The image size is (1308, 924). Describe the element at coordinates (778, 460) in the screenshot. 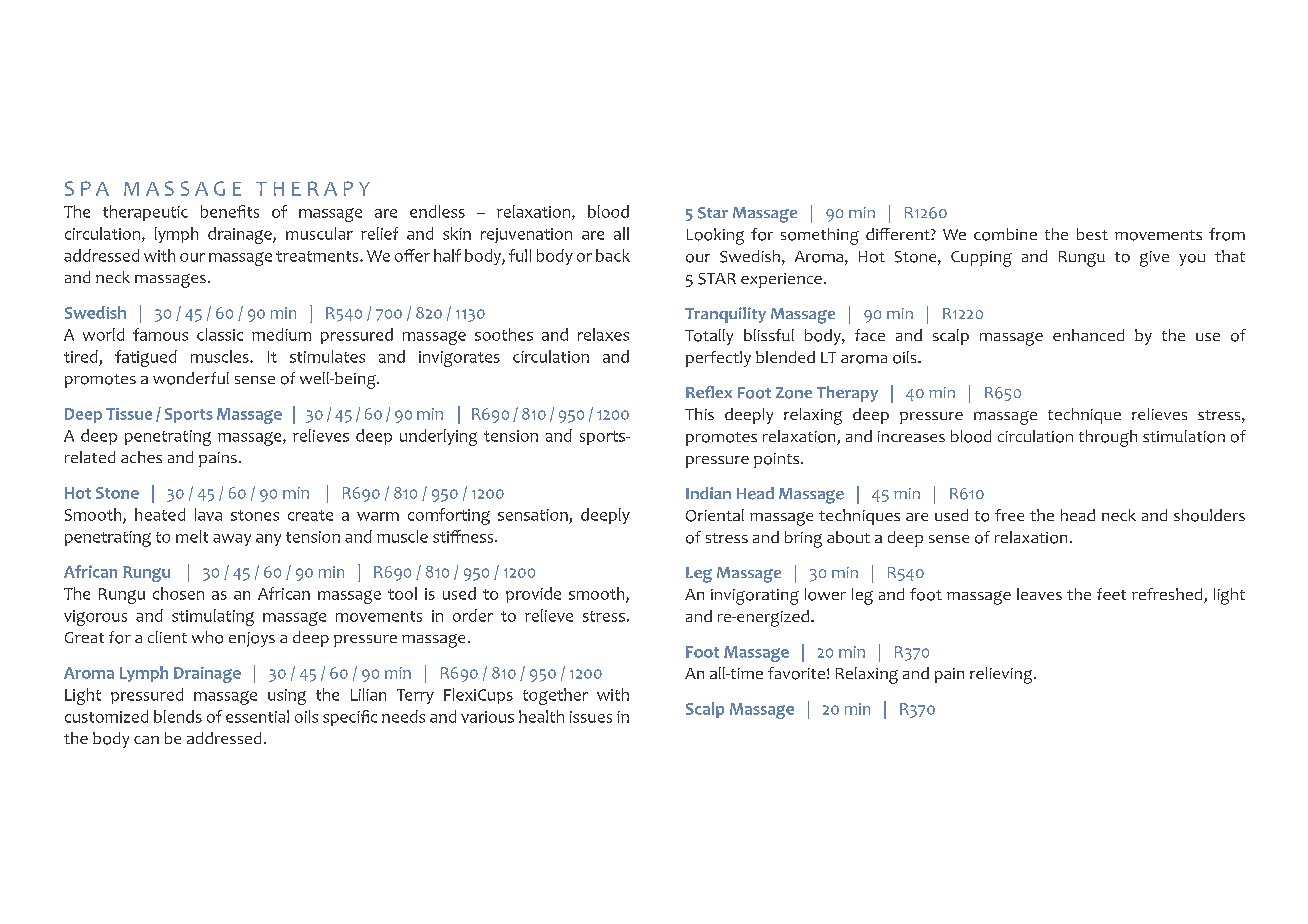

I see `points` at that location.
